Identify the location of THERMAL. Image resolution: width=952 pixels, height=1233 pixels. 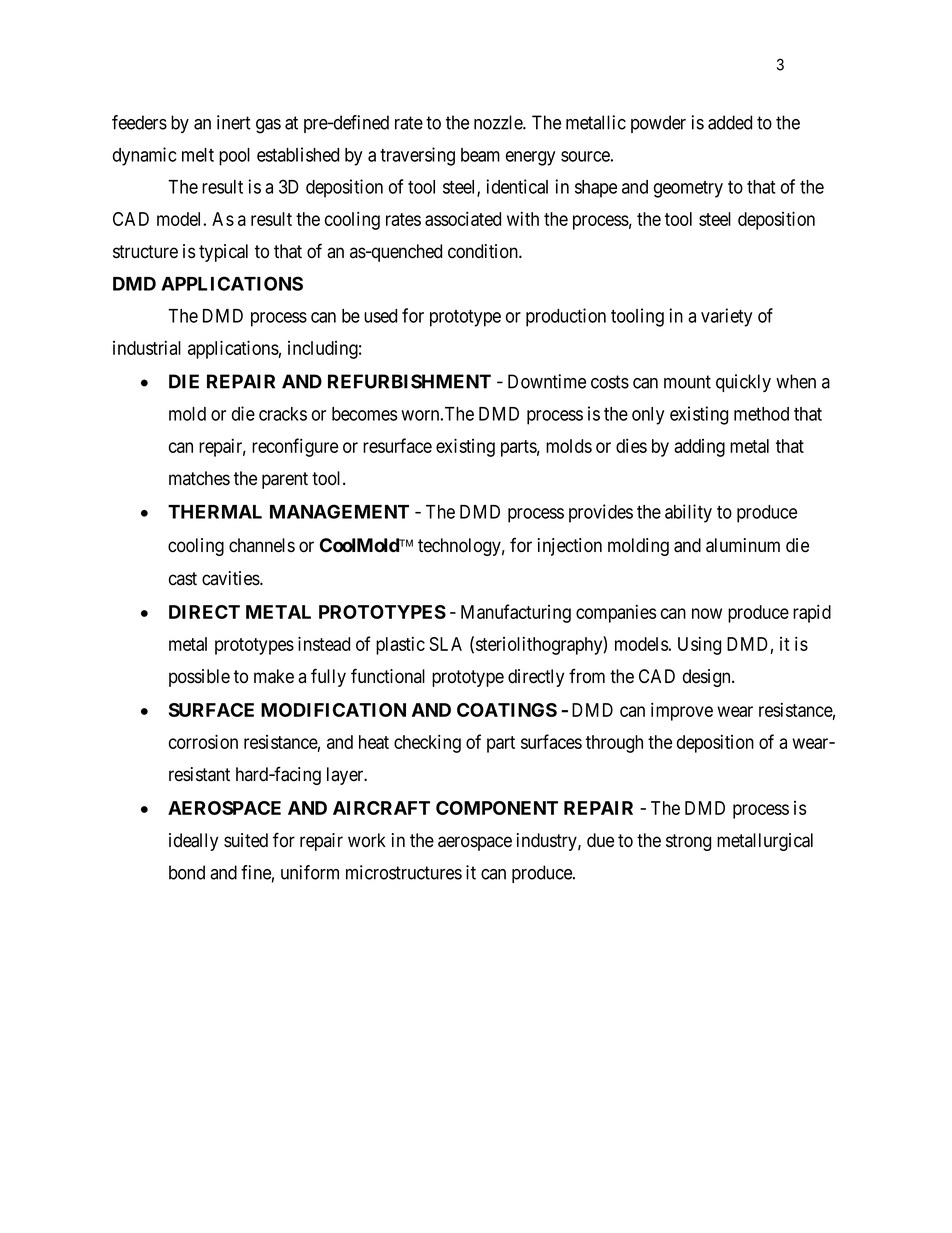
(215, 512).
